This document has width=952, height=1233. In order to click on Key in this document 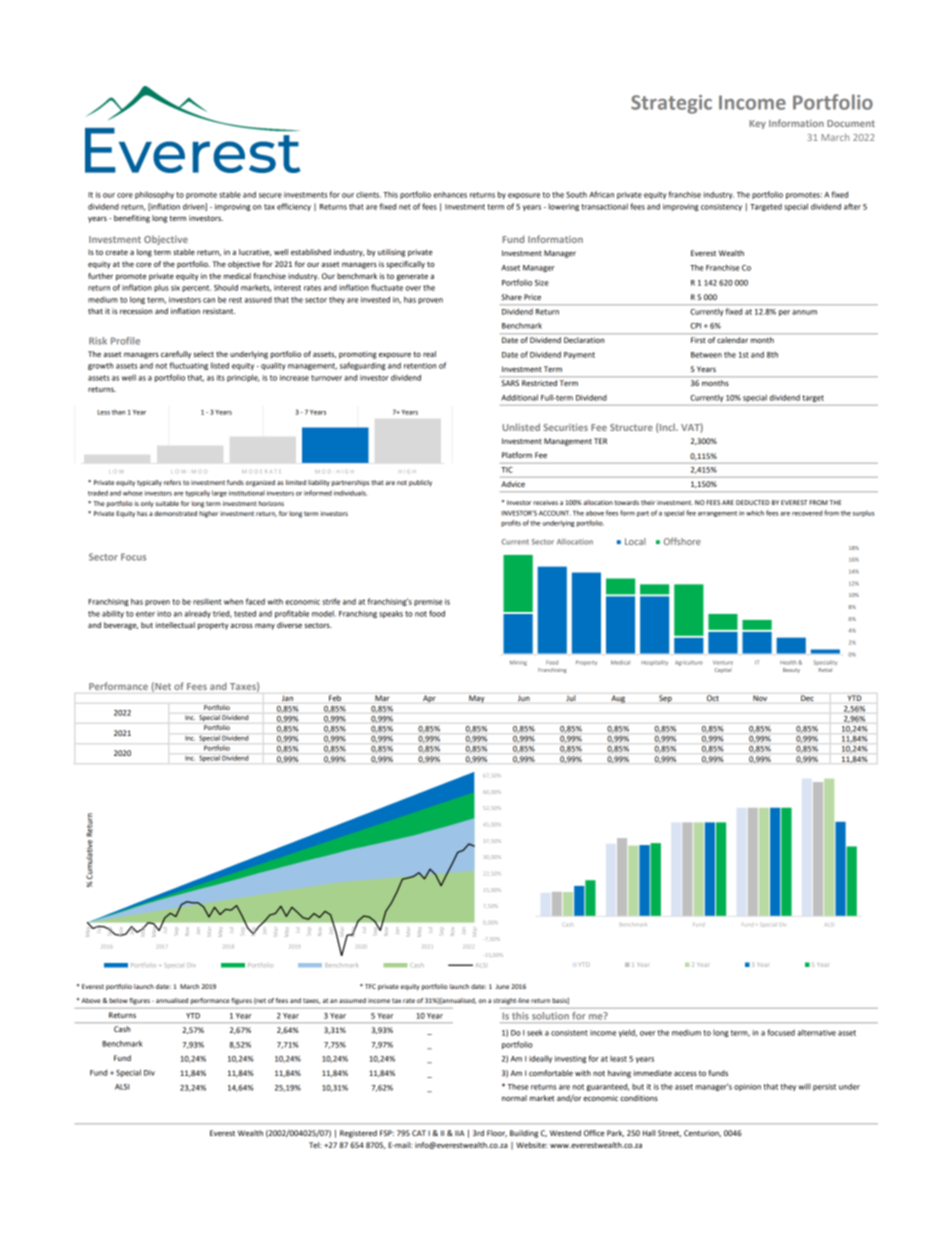, I will do `click(757, 124)`.
